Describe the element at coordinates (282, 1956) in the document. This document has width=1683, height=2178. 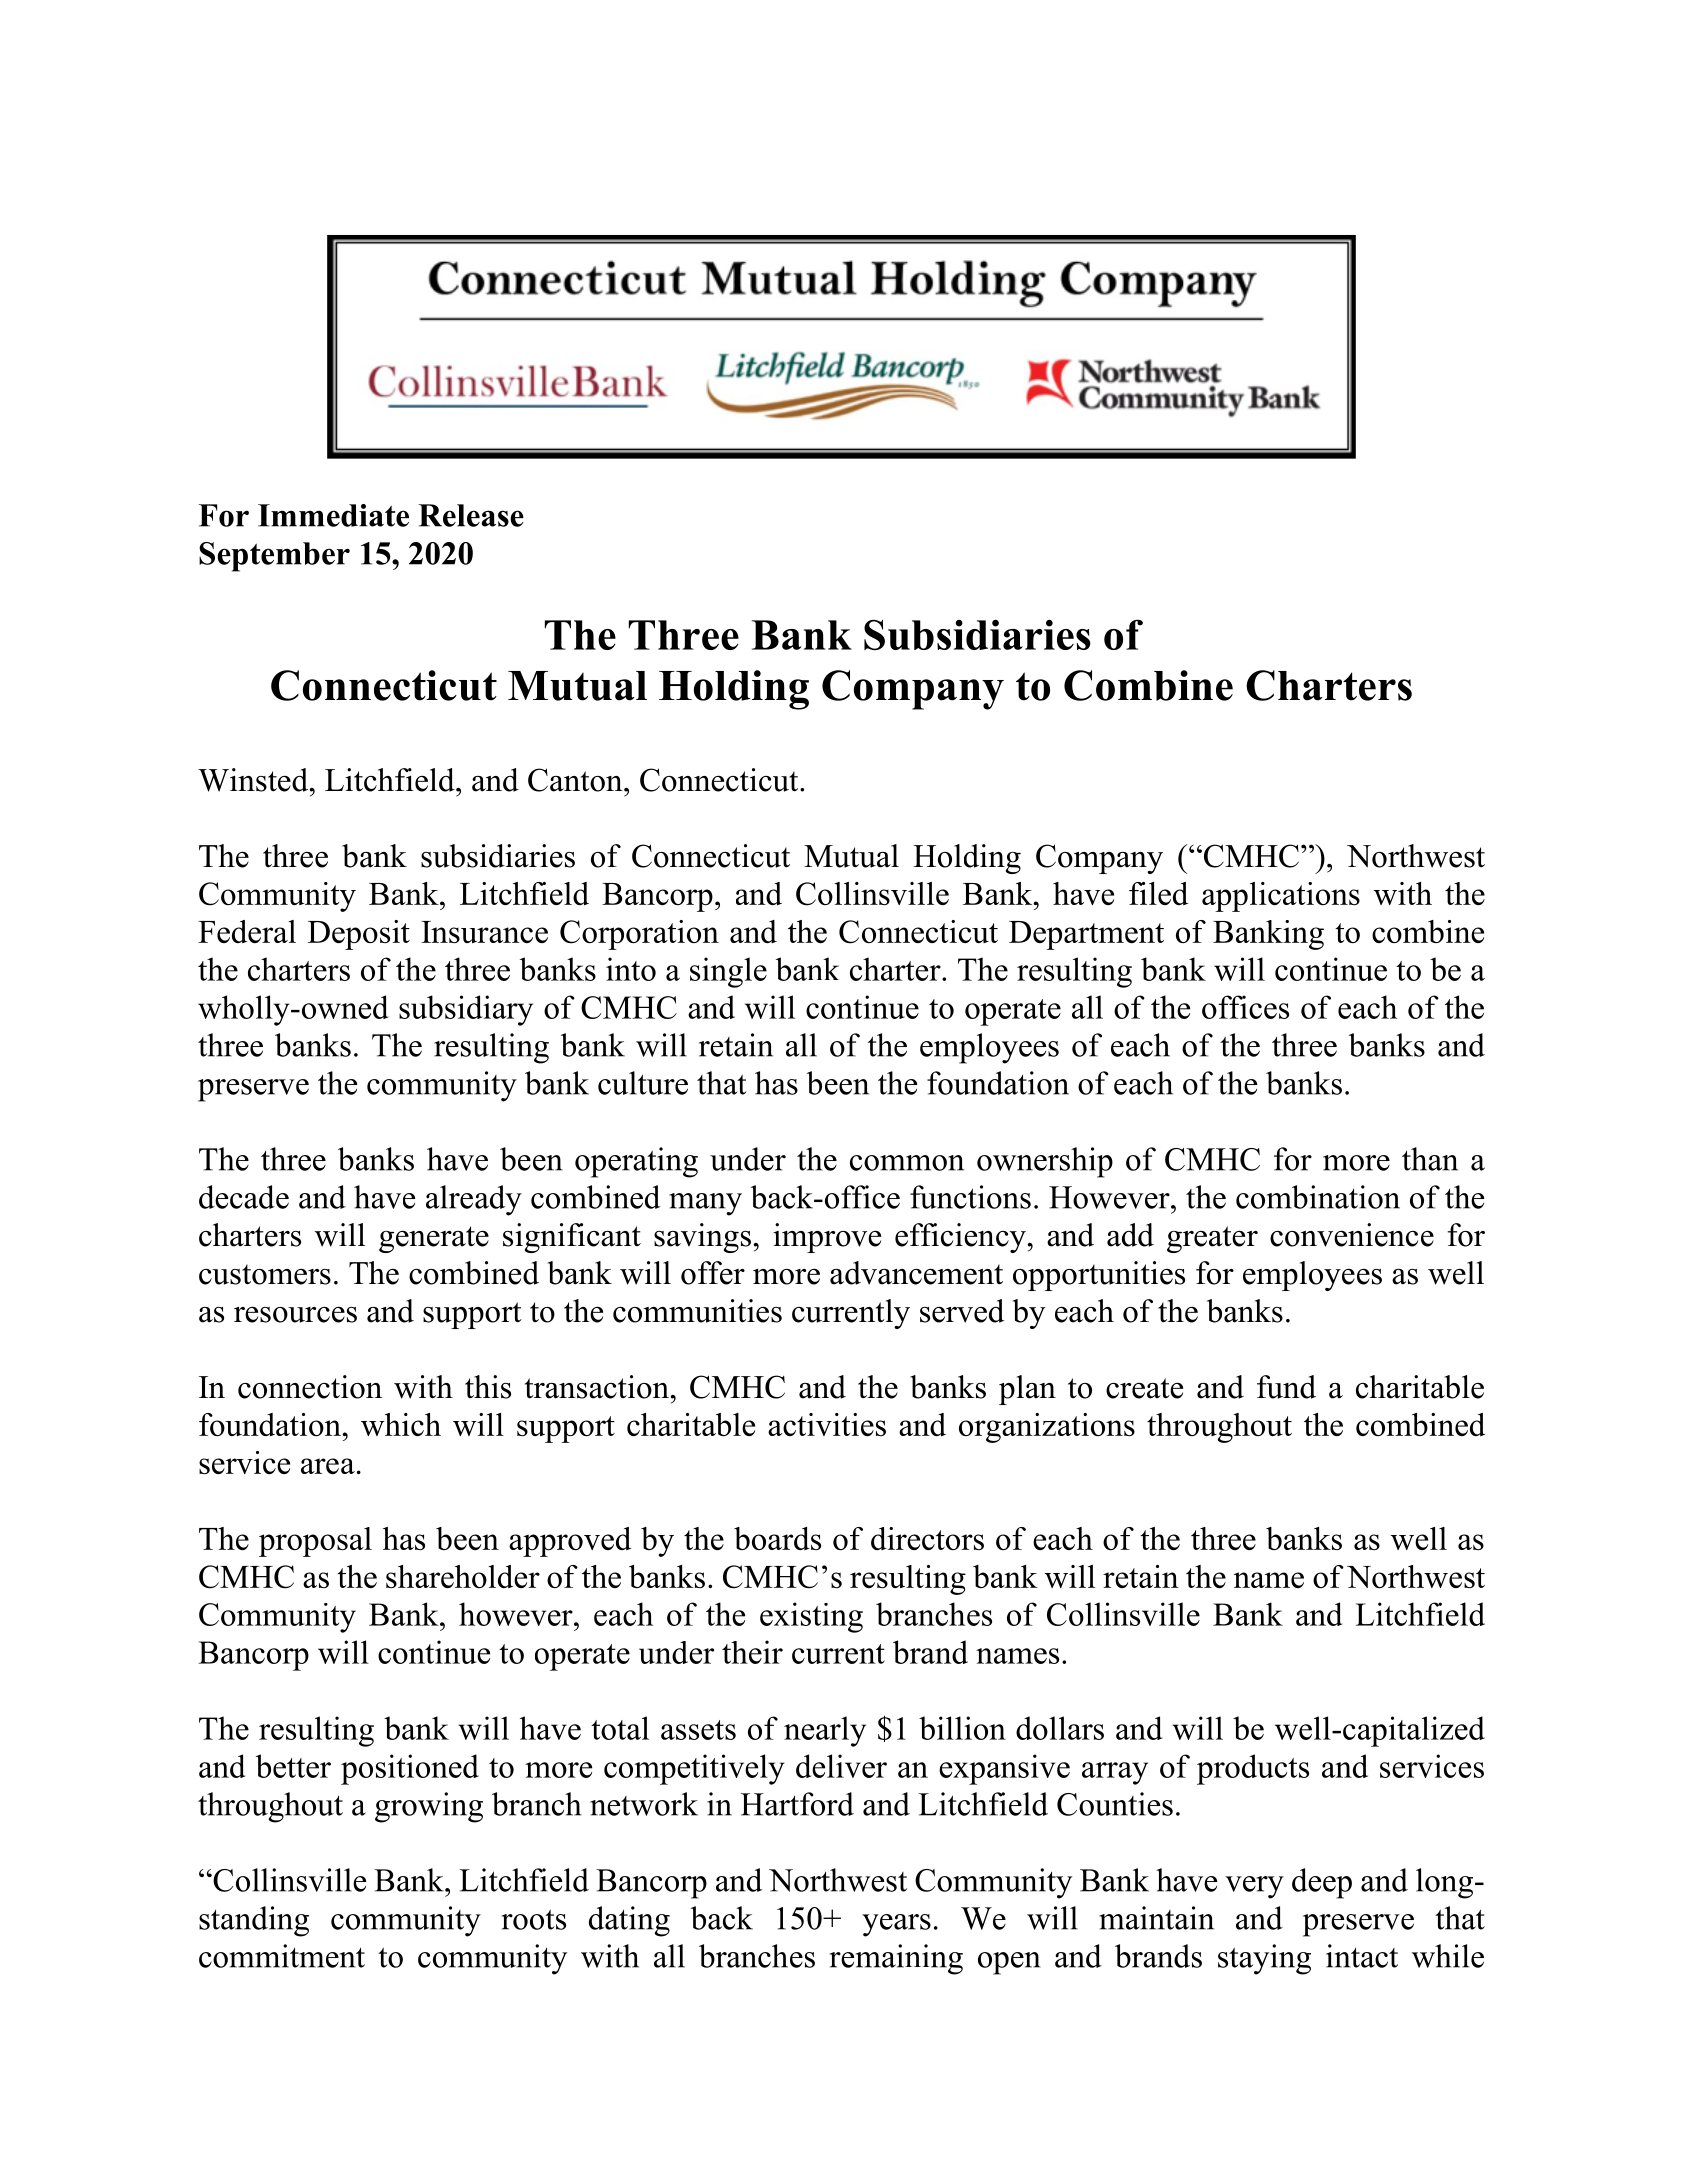
I see `commitment` at that location.
